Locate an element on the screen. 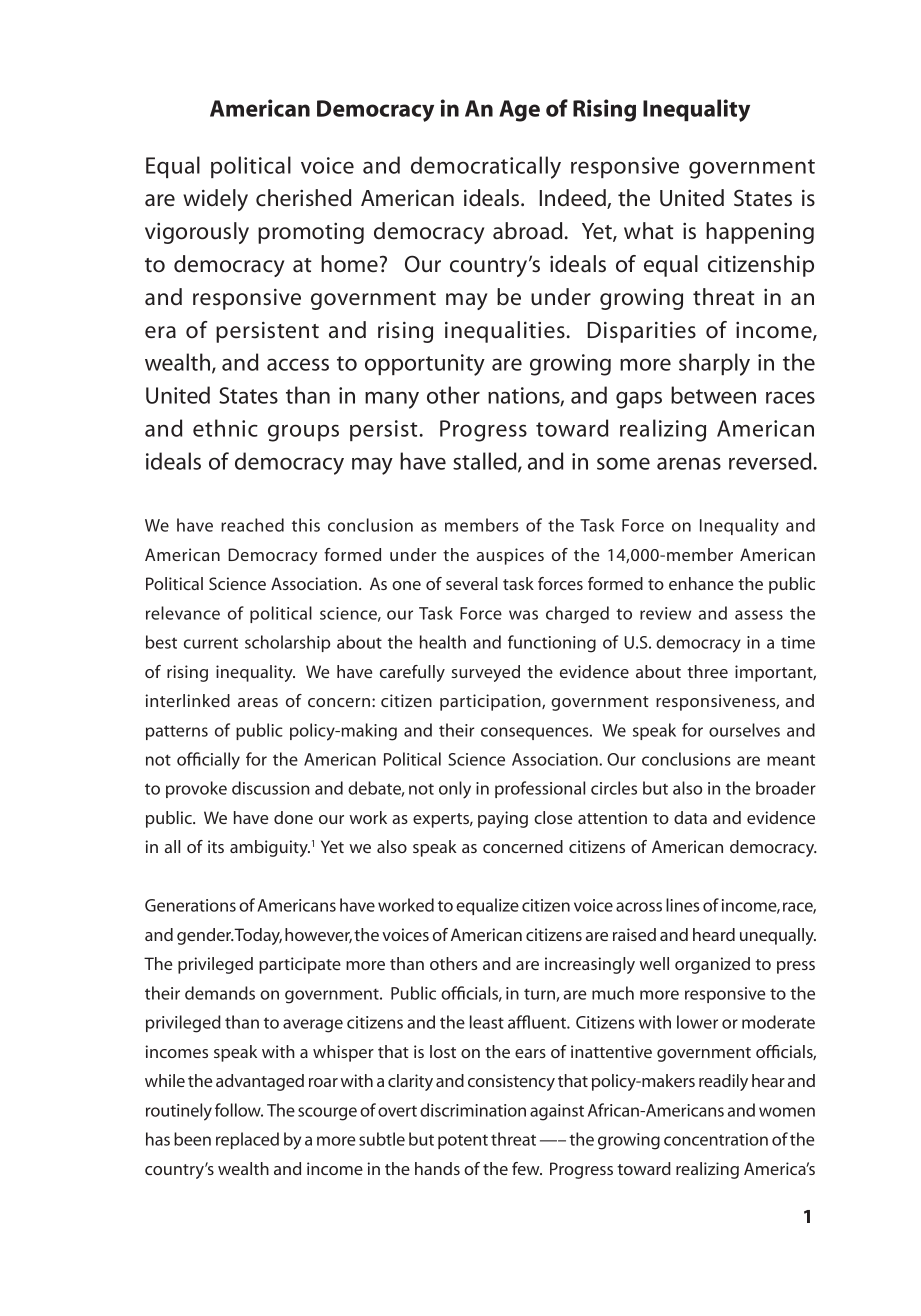 Image resolution: width=921 pixels, height=1316 pixels. replaced is located at coordinates (247, 1140).
